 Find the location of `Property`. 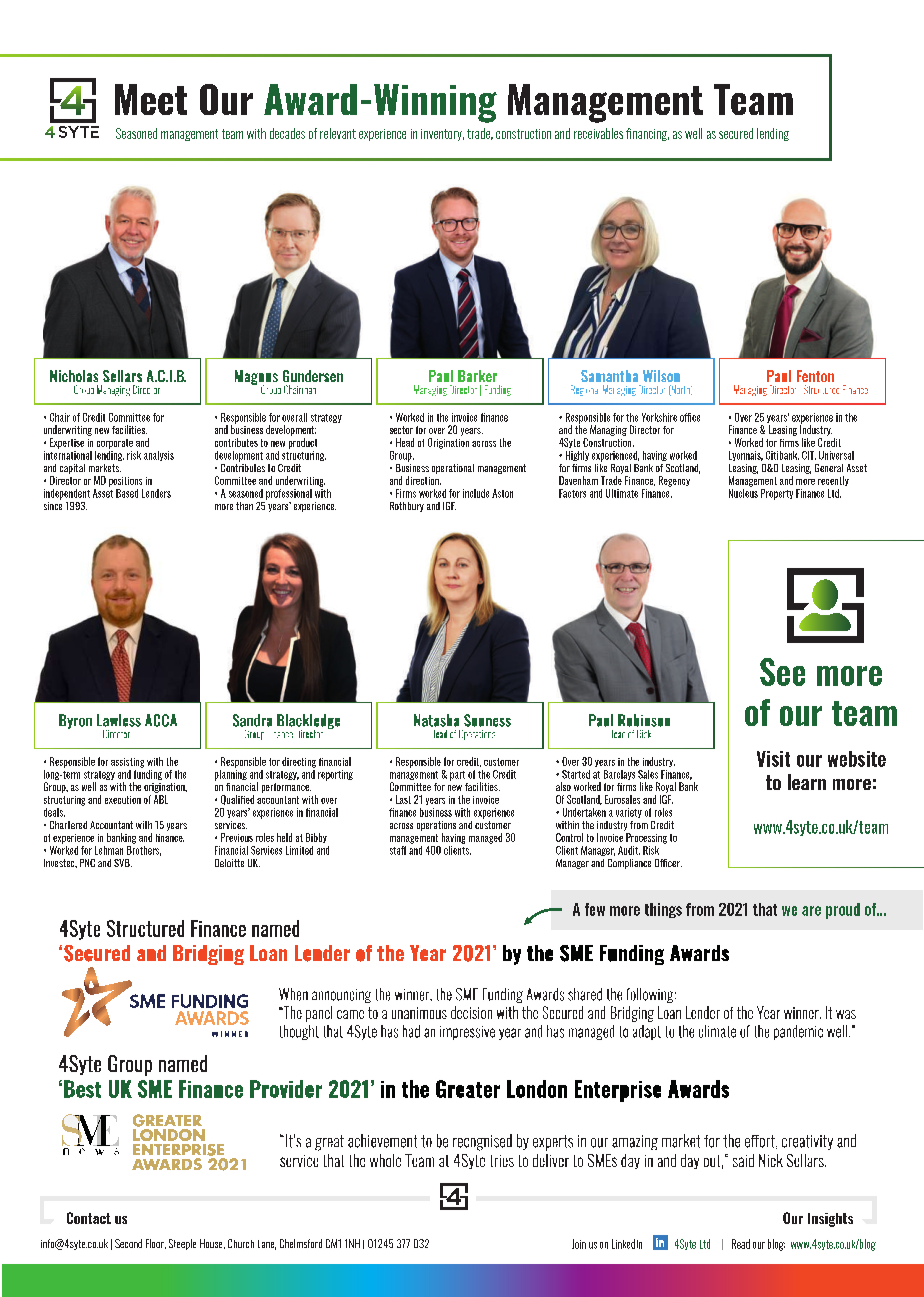

Property is located at coordinates (777, 494).
